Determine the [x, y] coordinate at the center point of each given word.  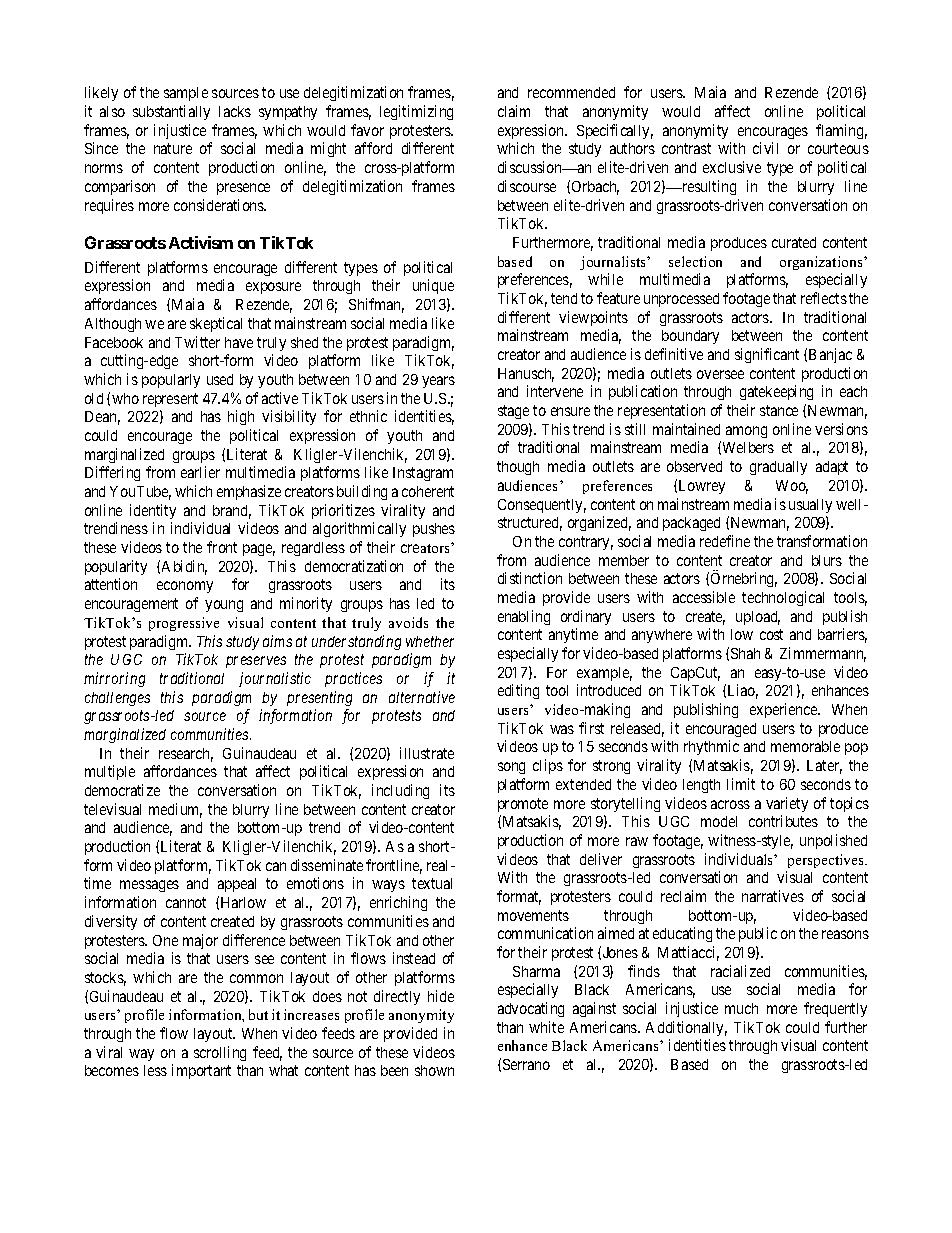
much [741, 1008]
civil [765, 148]
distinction [530, 578]
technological [783, 598]
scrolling [220, 1053]
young [224, 606]
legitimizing [416, 112]
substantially [171, 112]
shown [434, 1070]
